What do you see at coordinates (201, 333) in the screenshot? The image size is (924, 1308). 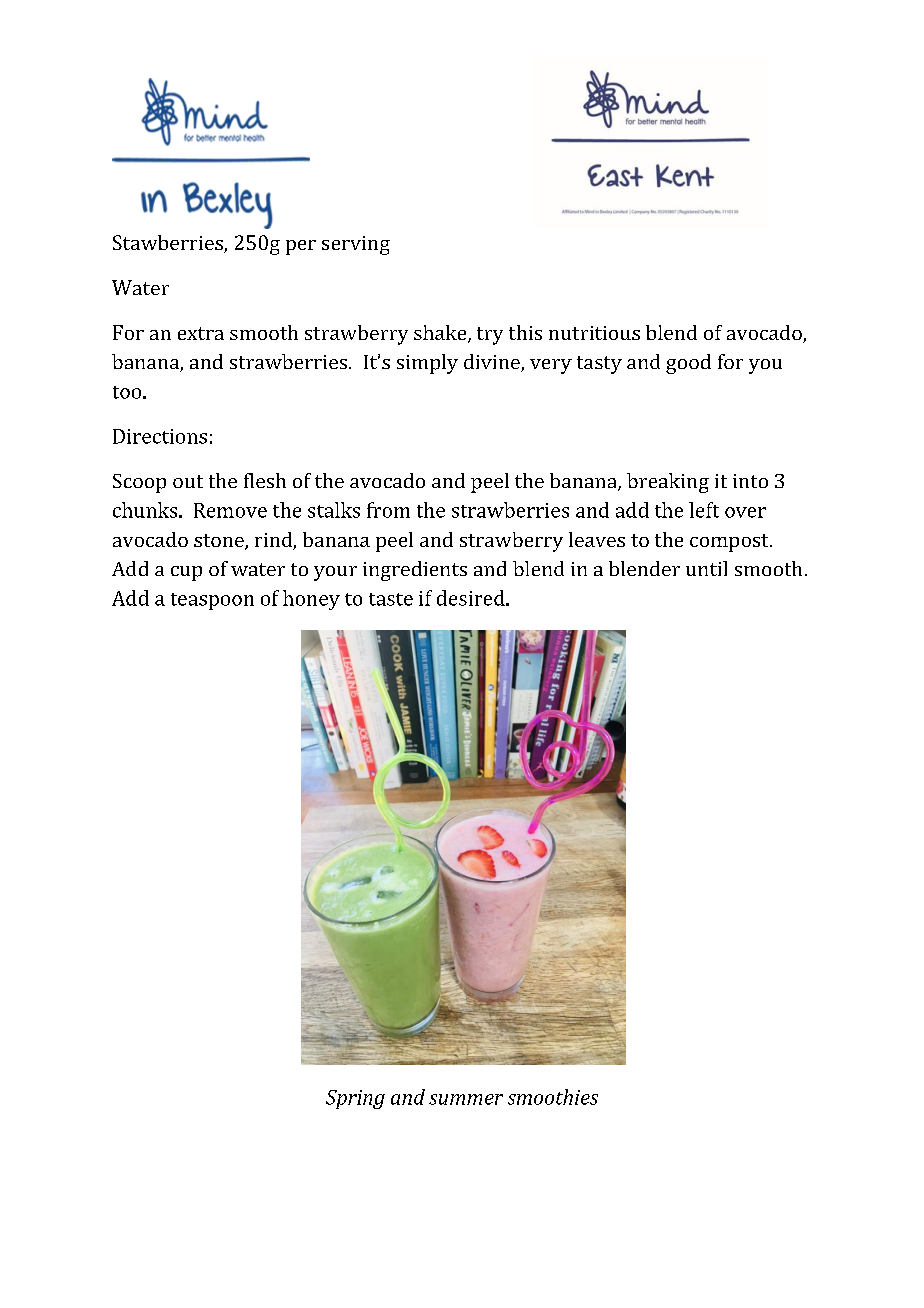 I see `extra` at bounding box center [201, 333].
